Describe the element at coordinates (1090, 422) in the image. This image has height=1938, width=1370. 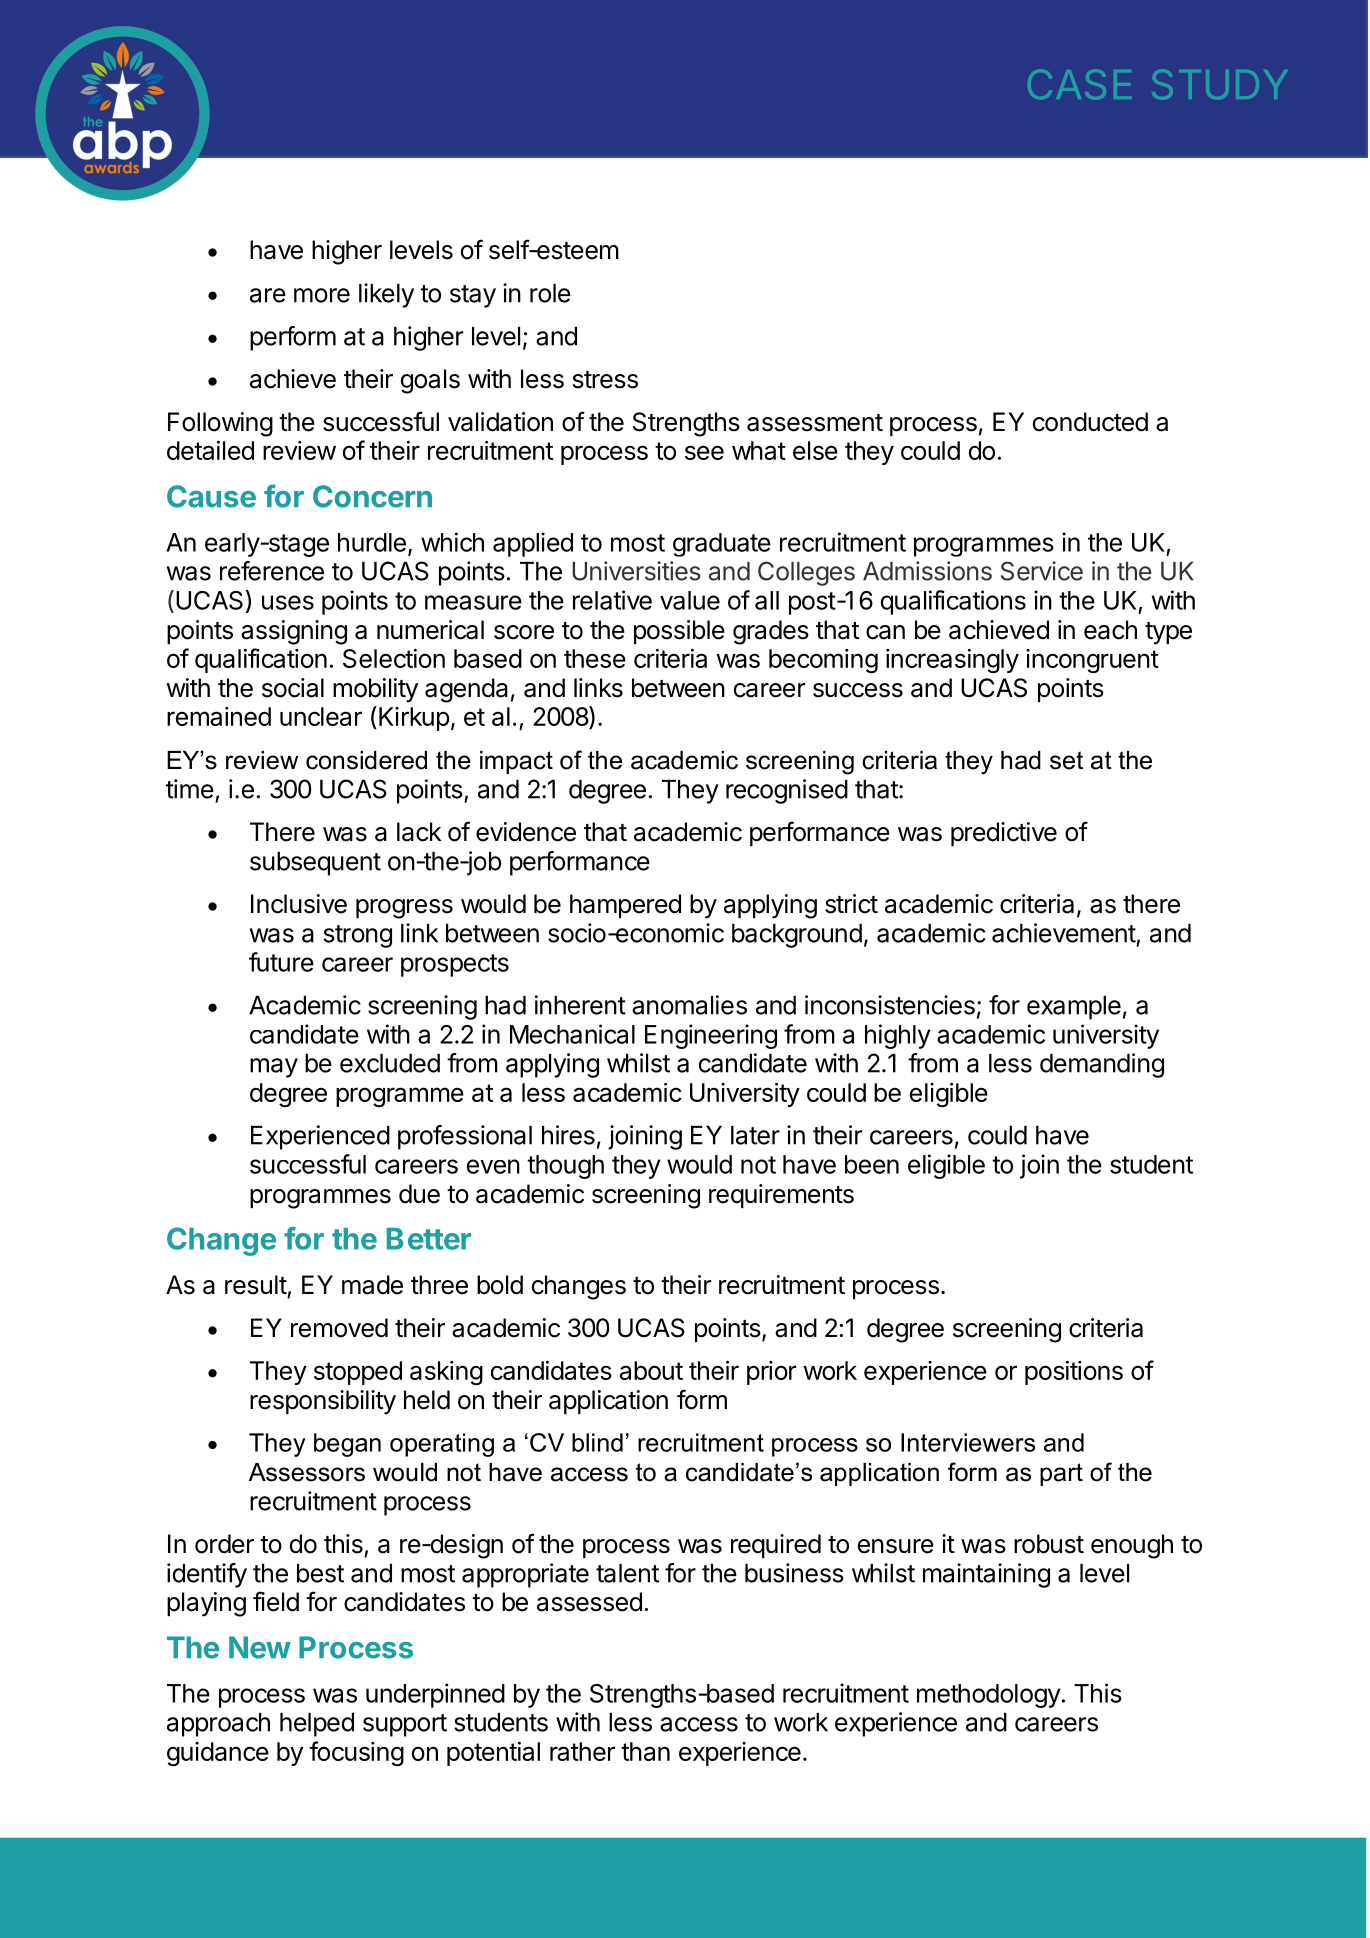
I see `conducted` at that location.
